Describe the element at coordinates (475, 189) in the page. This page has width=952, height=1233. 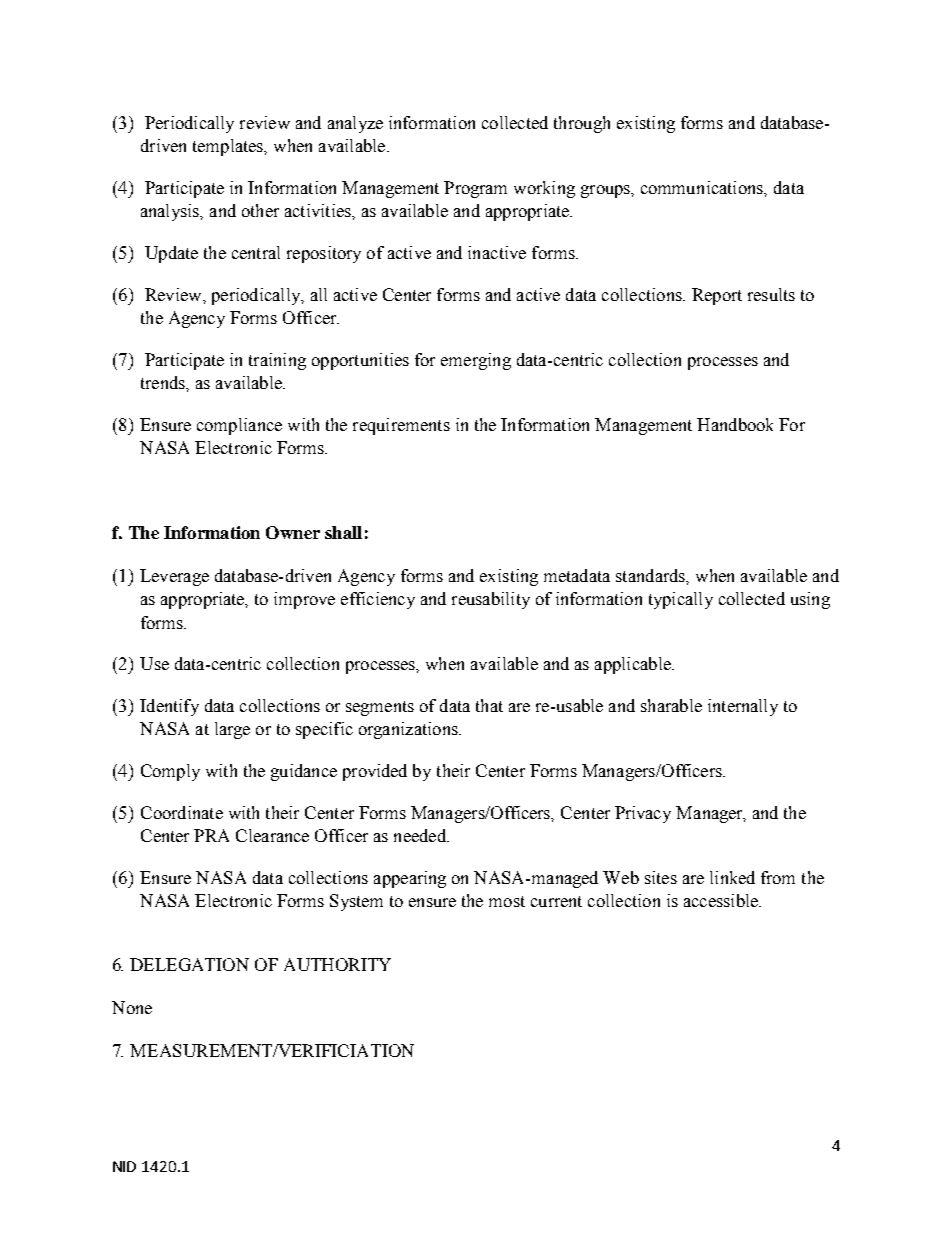
I see `Program` at that location.
